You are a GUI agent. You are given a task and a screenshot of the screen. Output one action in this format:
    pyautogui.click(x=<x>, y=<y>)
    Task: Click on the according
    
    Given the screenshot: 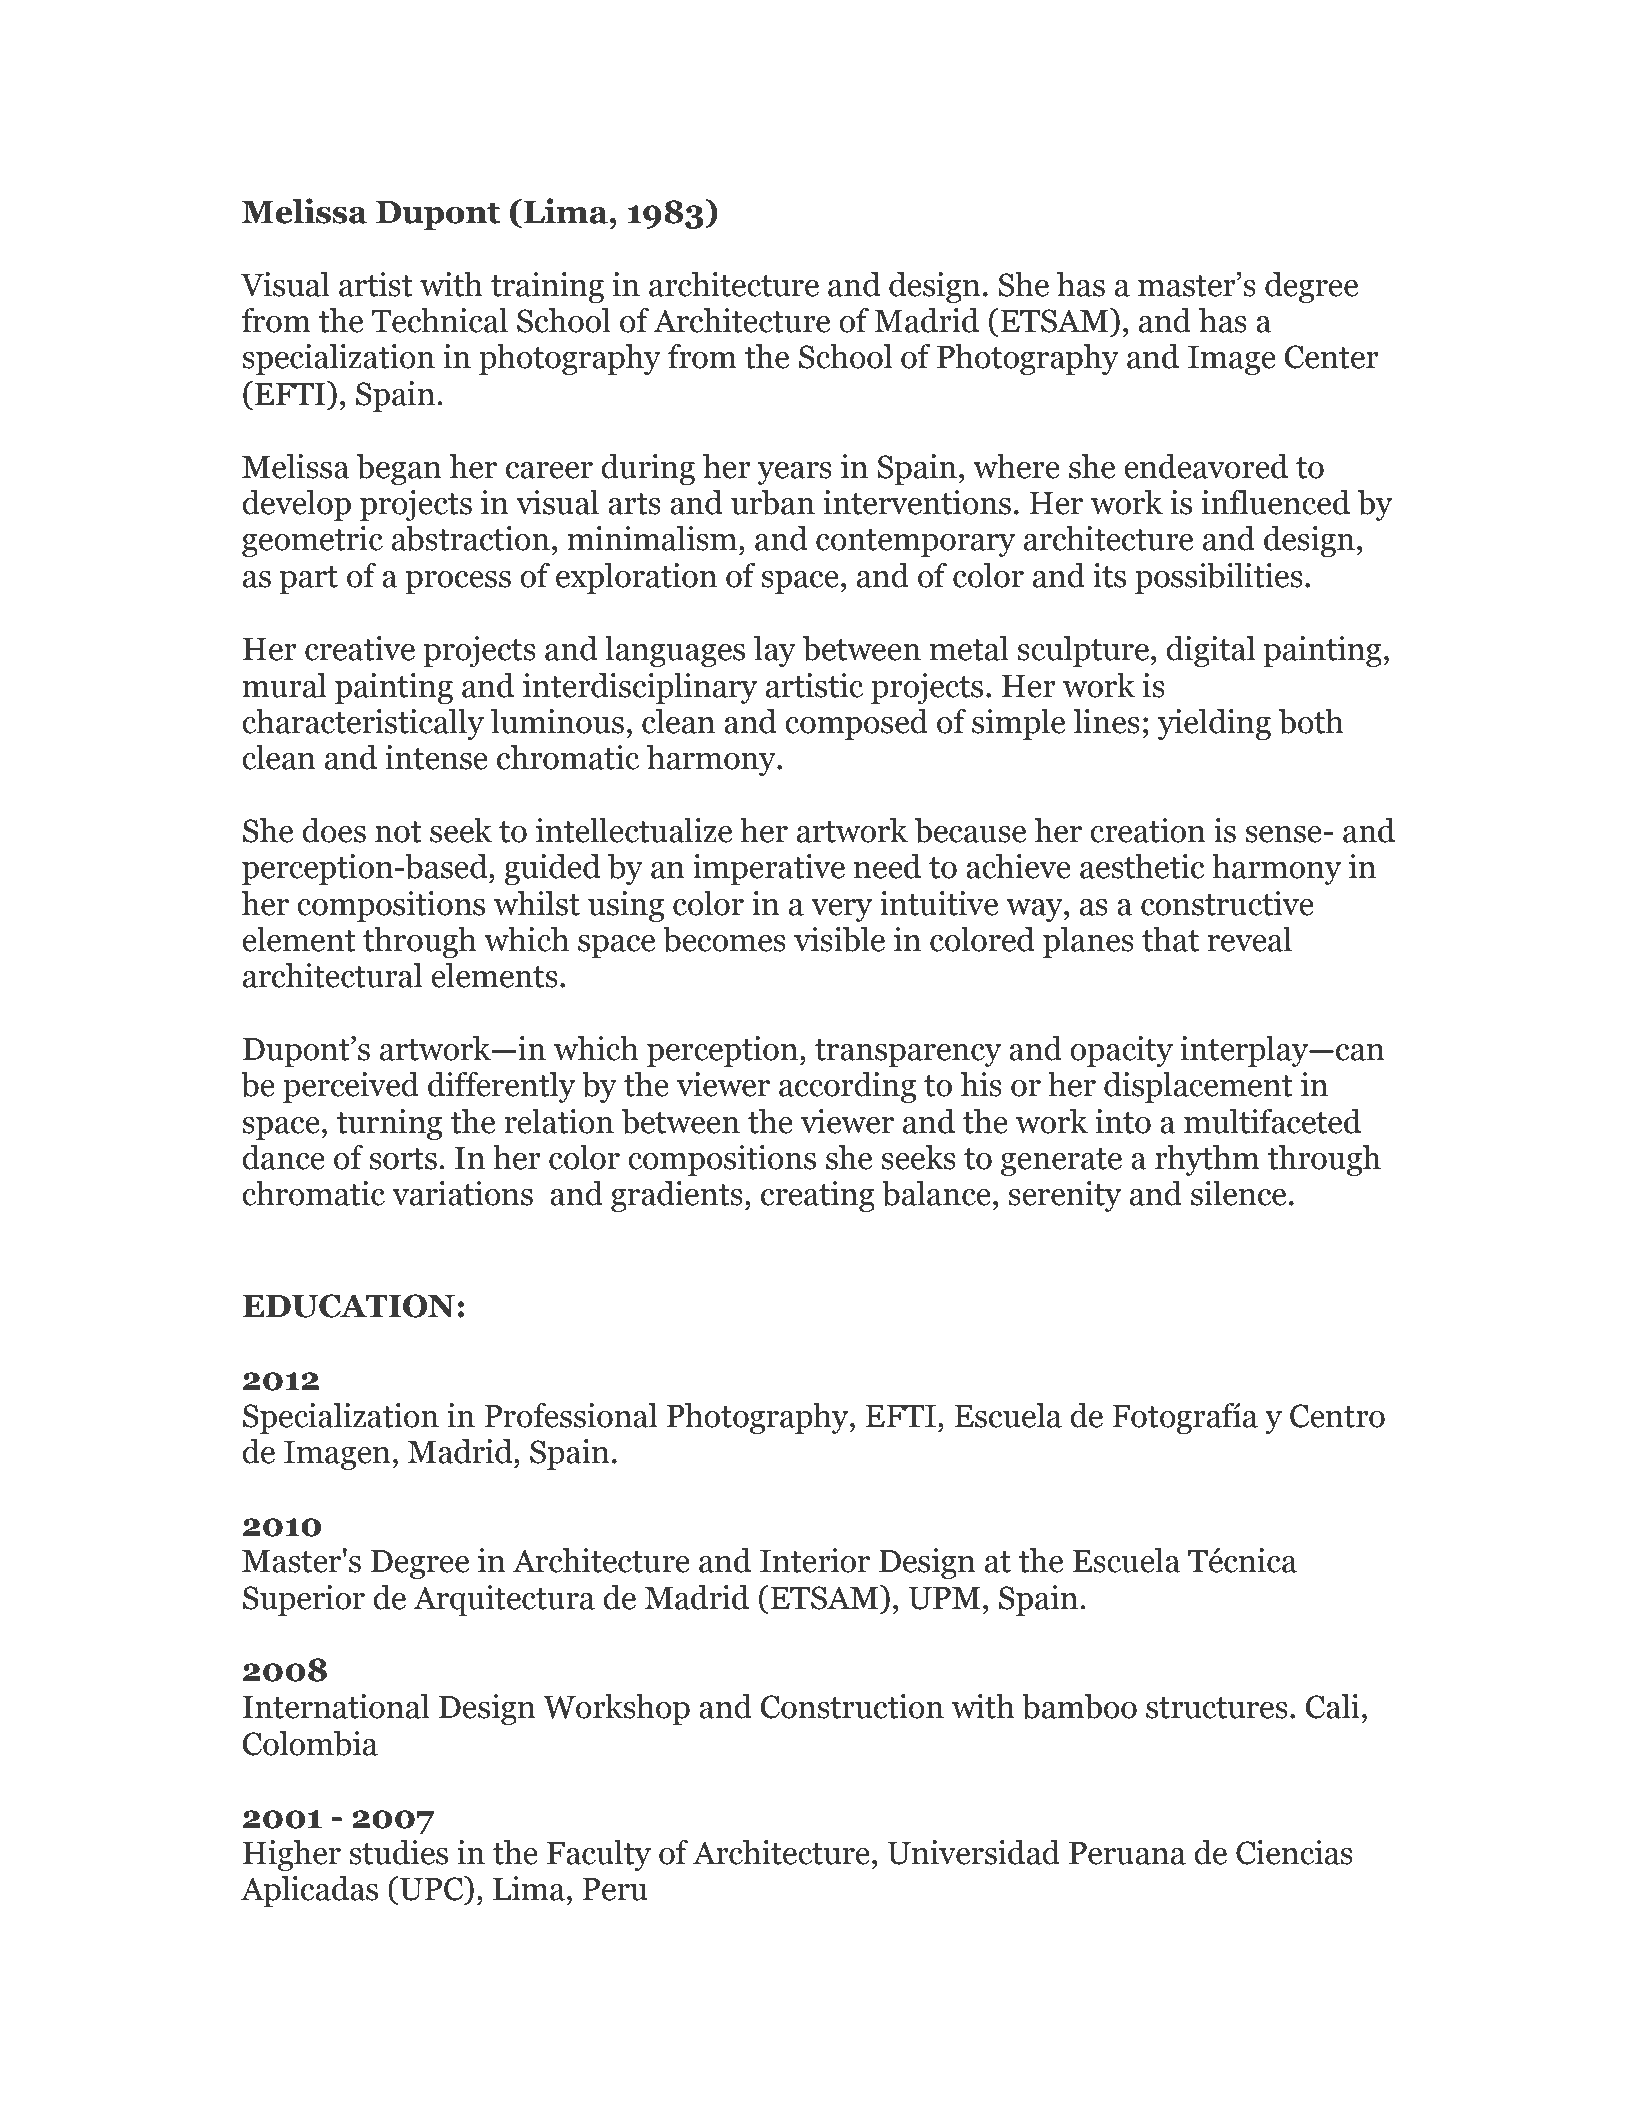 What is the action you would take?
    pyautogui.click(x=847, y=1087)
